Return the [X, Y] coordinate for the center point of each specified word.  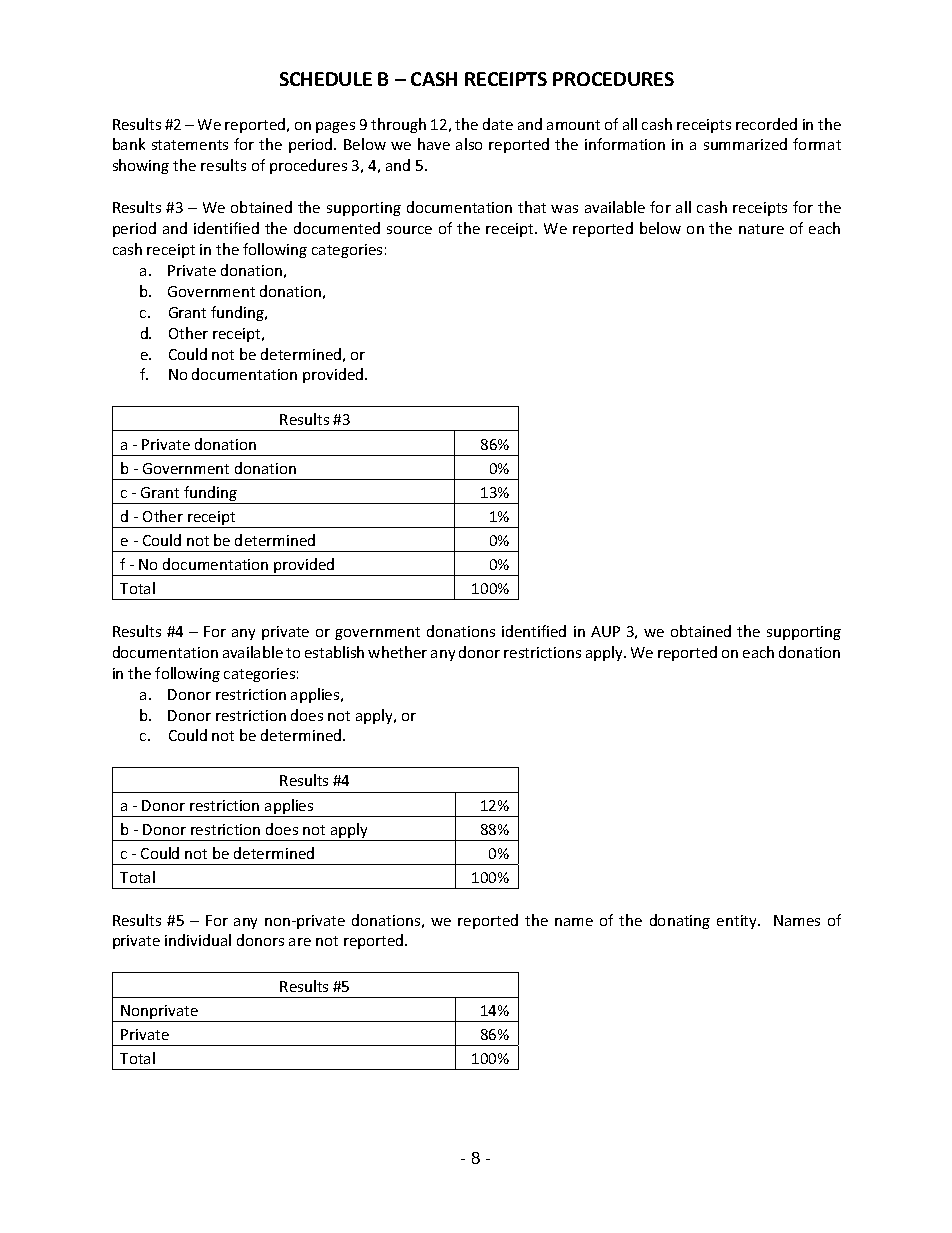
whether [397, 652]
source [409, 230]
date [498, 124]
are [300, 942]
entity [738, 922]
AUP [605, 631]
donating [680, 921]
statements [190, 145]
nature [761, 229]
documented [337, 228]
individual [198, 940]
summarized [745, 144]
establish [334, 652]
